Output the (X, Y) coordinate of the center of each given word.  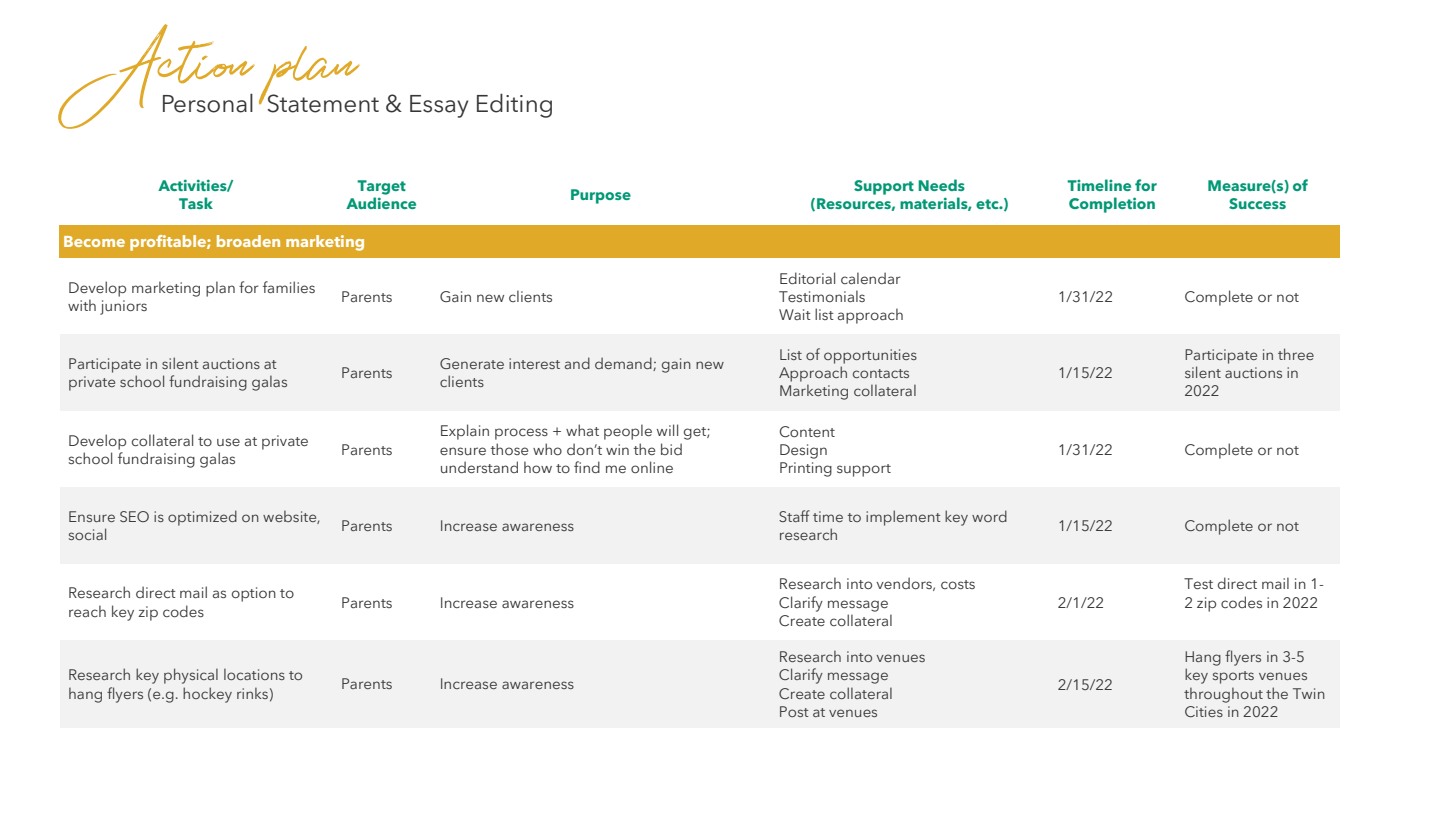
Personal (208, 103)
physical (191, 676)
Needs (941, 185)
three (1296, 354)
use (228, 442)
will (667, 430)
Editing (514, 106)
